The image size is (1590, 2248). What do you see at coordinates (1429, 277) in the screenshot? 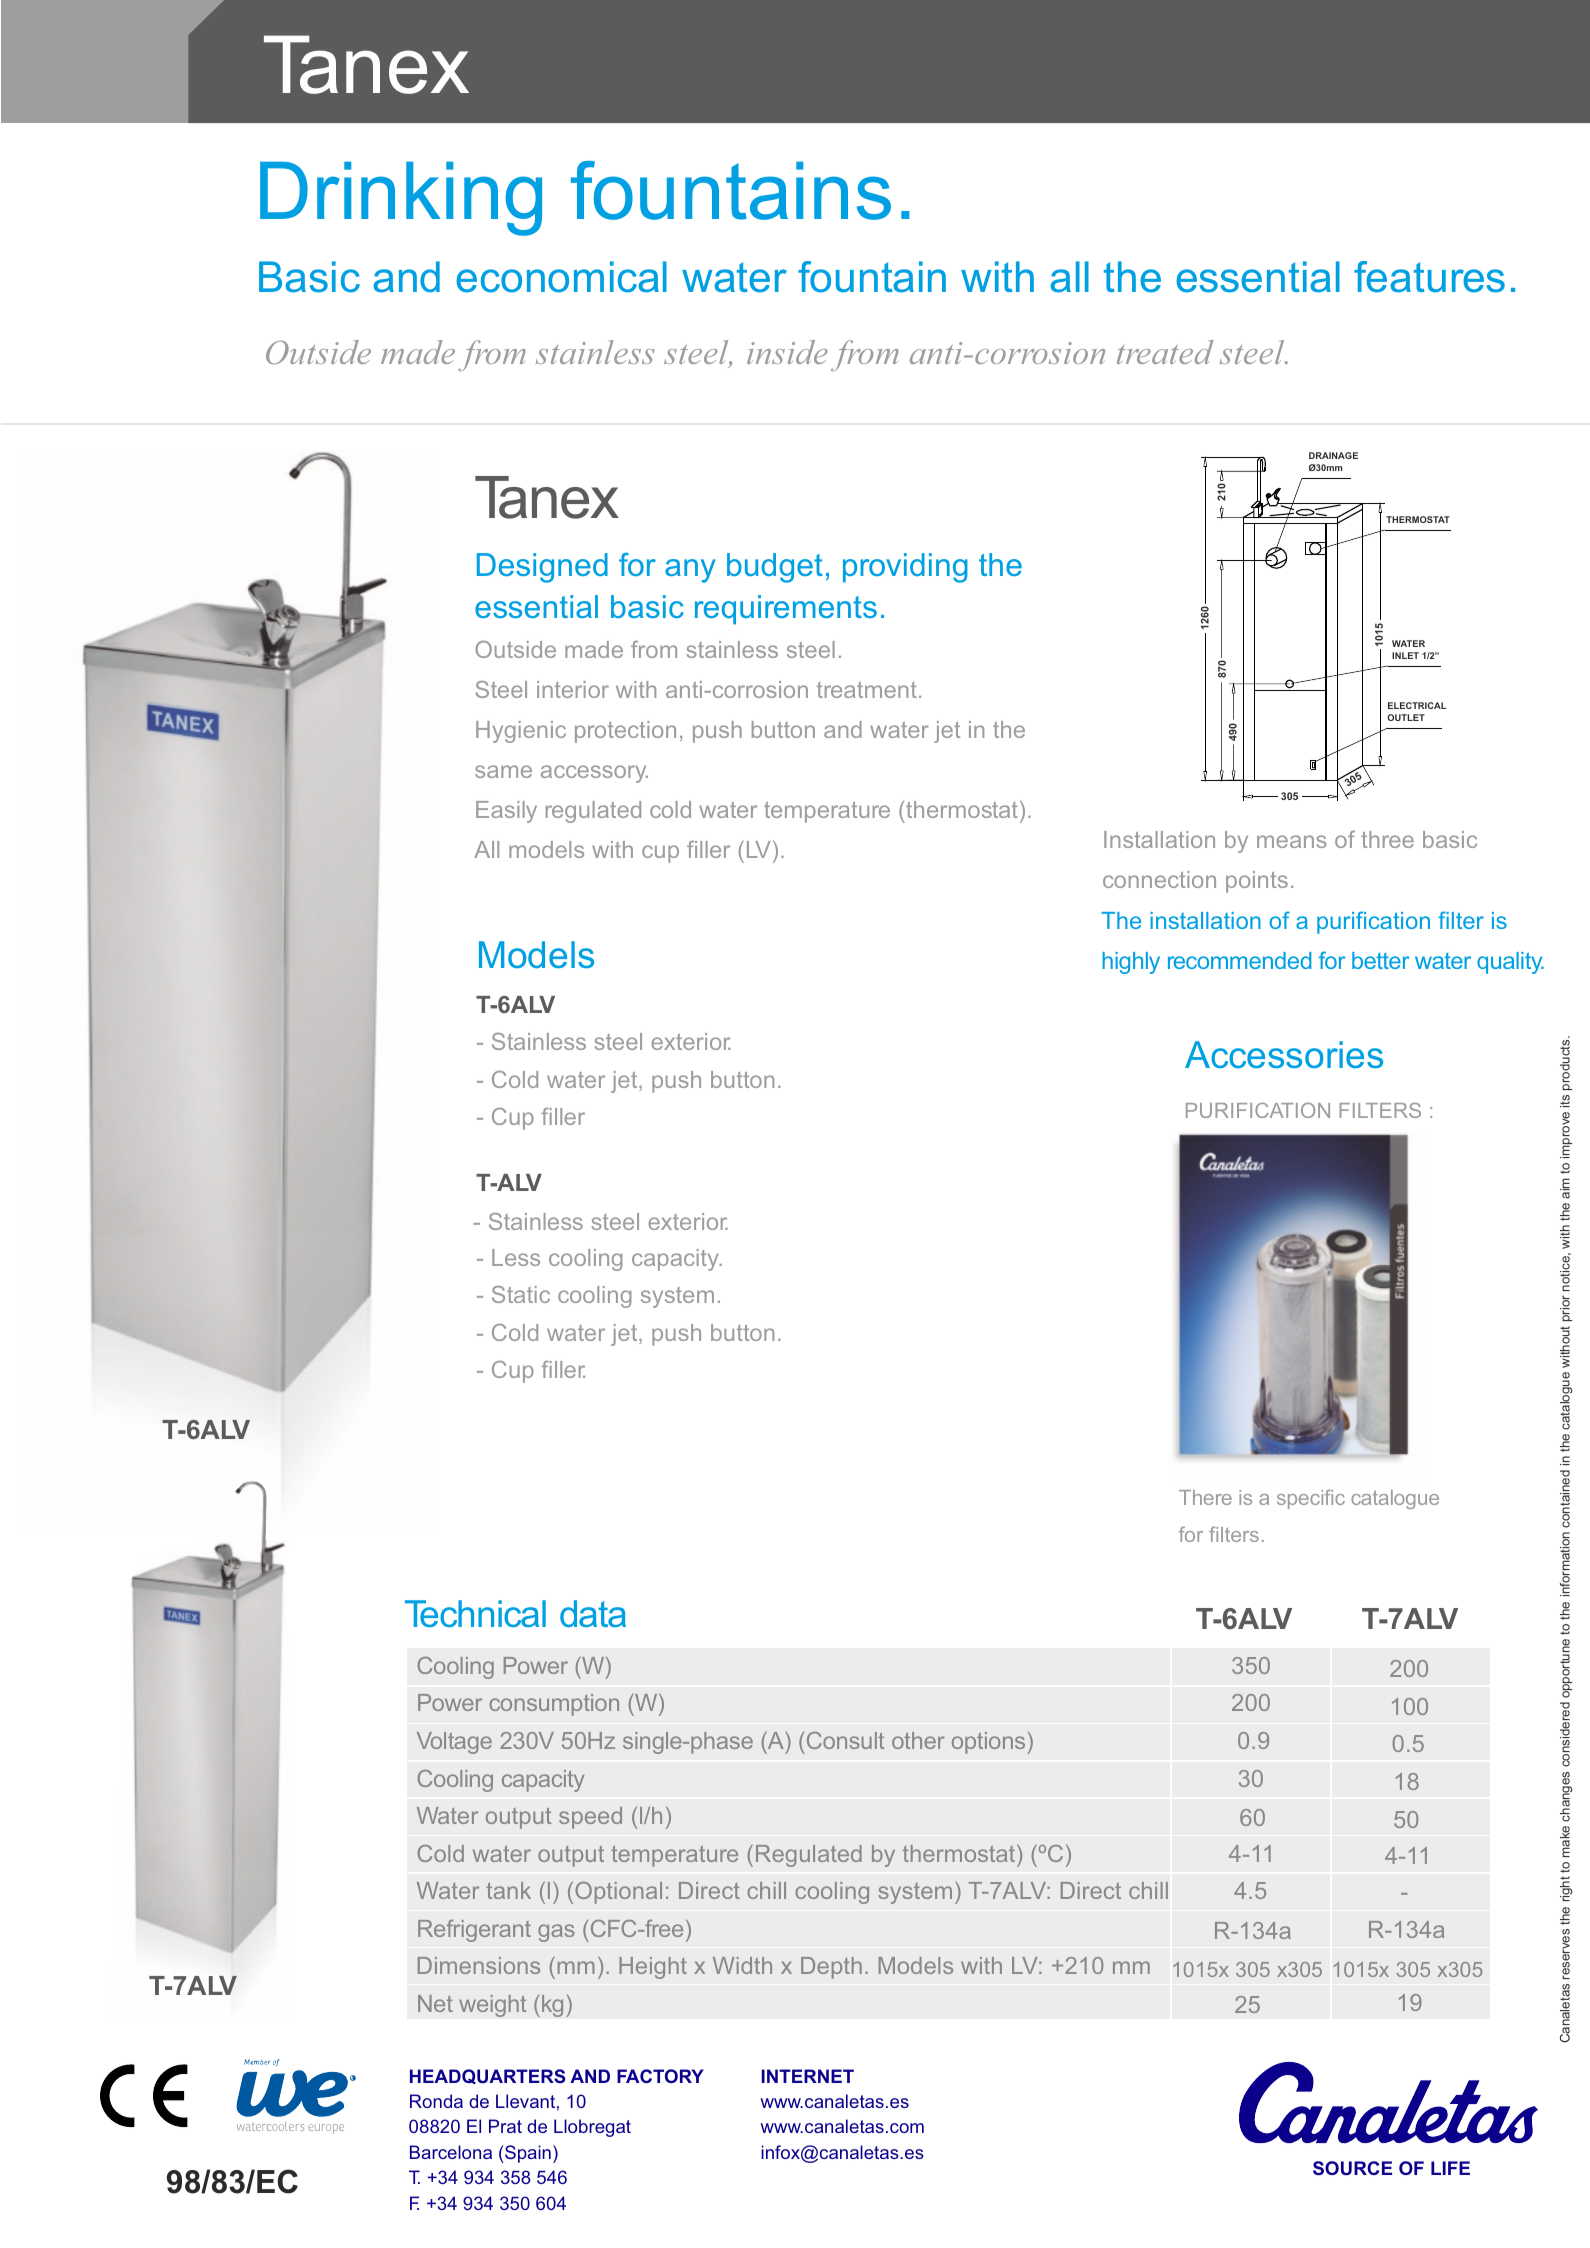
I see `features` at bounding box center [1429, 277].
